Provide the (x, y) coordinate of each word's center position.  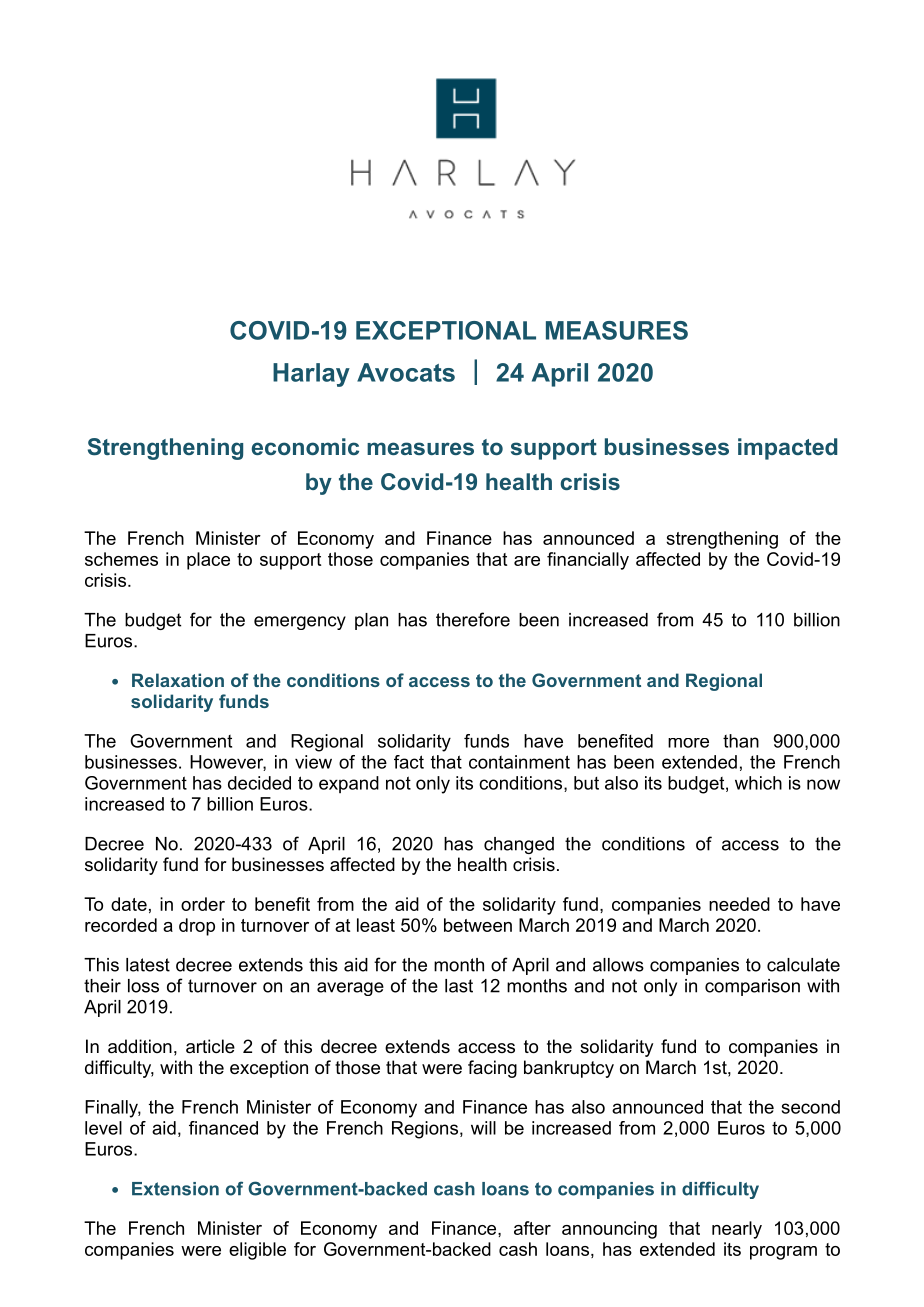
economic (305, 446)
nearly (737, 1230)
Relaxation (178, 680)
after (532, 1228)
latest (148, 965)
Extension (175, 1189)
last (459, 986)
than (741, 741)
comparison (752, 987)
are (527, 561)
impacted (787, 449)
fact (409, 762)
